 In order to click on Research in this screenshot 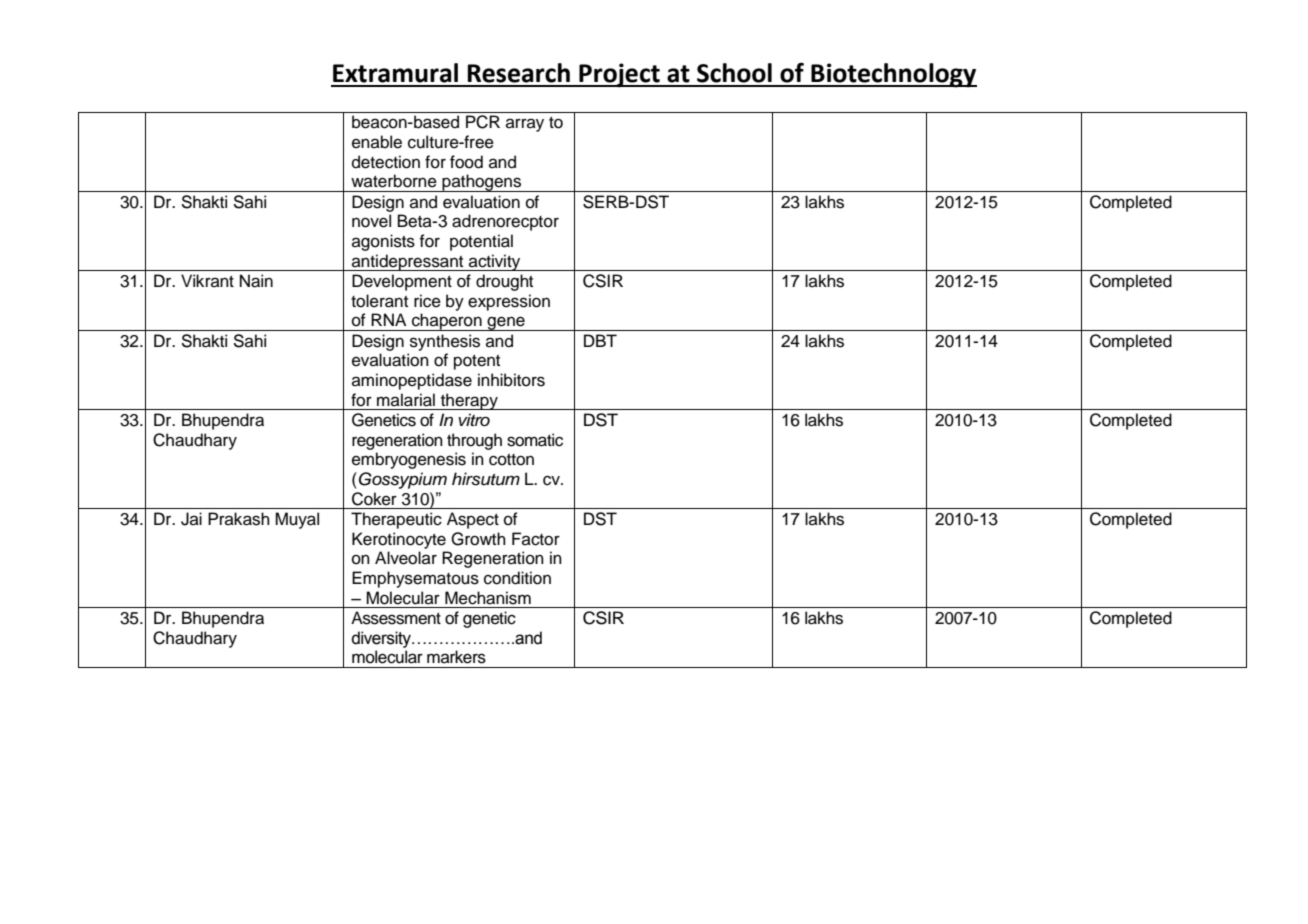, I will do `click(518, 73)`.
